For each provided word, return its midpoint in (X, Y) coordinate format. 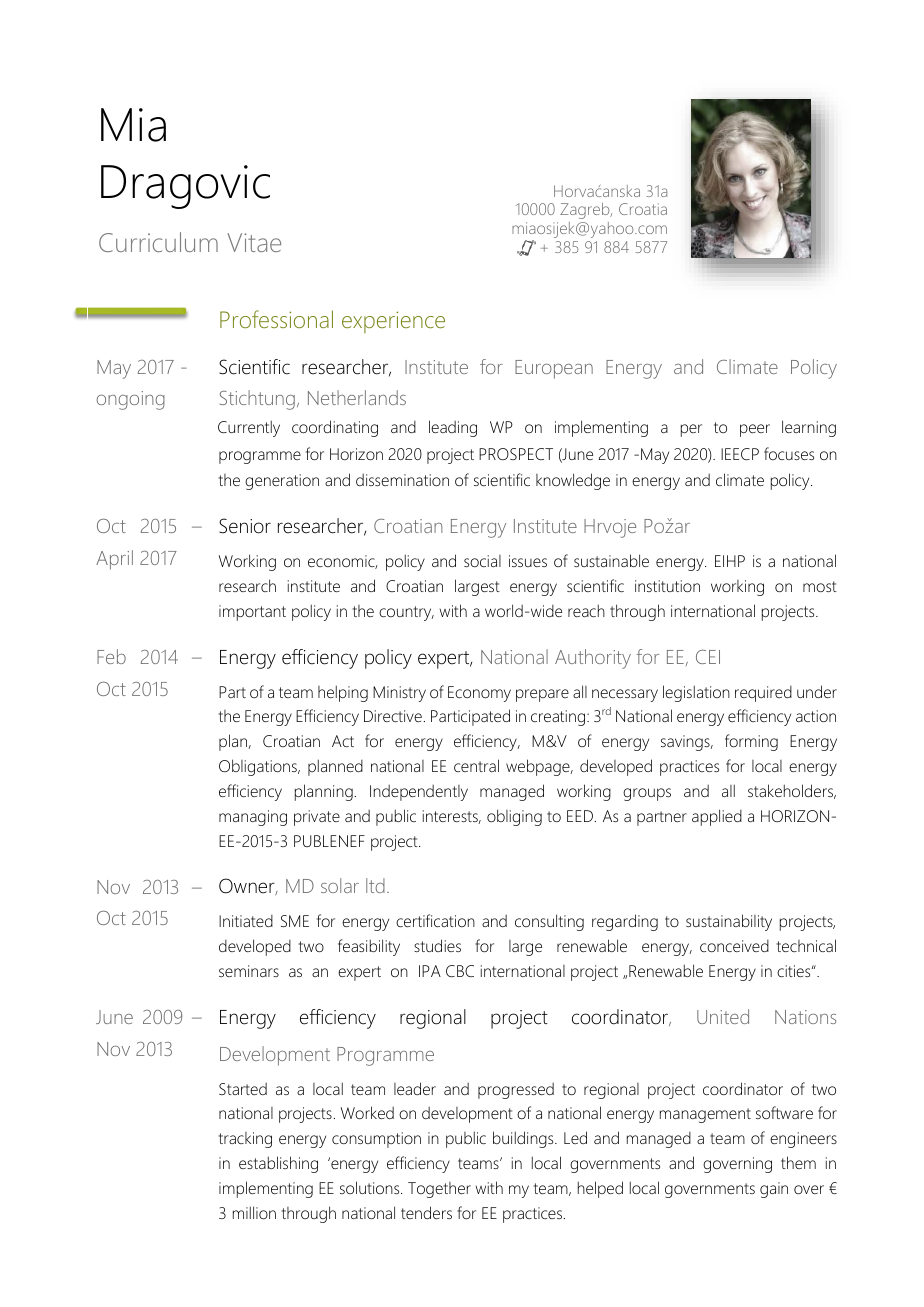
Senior (245, 526)
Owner (248, 886)
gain (774, 1190)
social (482, 561)
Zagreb (586, 211)
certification (435, 920)
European (554, 369)
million (254, 1212)
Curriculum (158, 242)
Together (439, 1190)
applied (717, 817)
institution (667, 586)
